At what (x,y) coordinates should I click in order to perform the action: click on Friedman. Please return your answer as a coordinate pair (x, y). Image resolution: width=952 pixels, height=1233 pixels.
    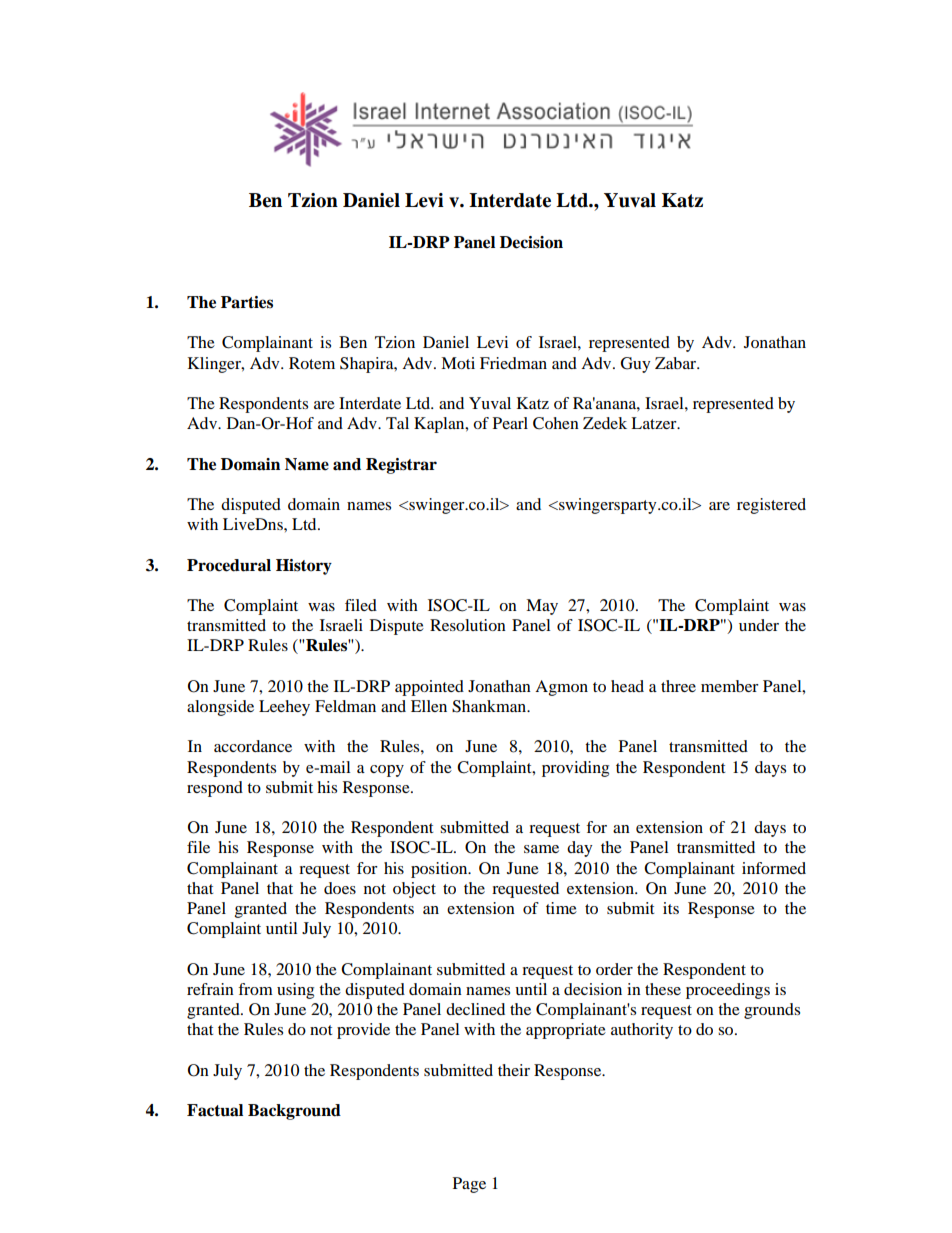
    Looking at the image, I should click on (513, 363).
